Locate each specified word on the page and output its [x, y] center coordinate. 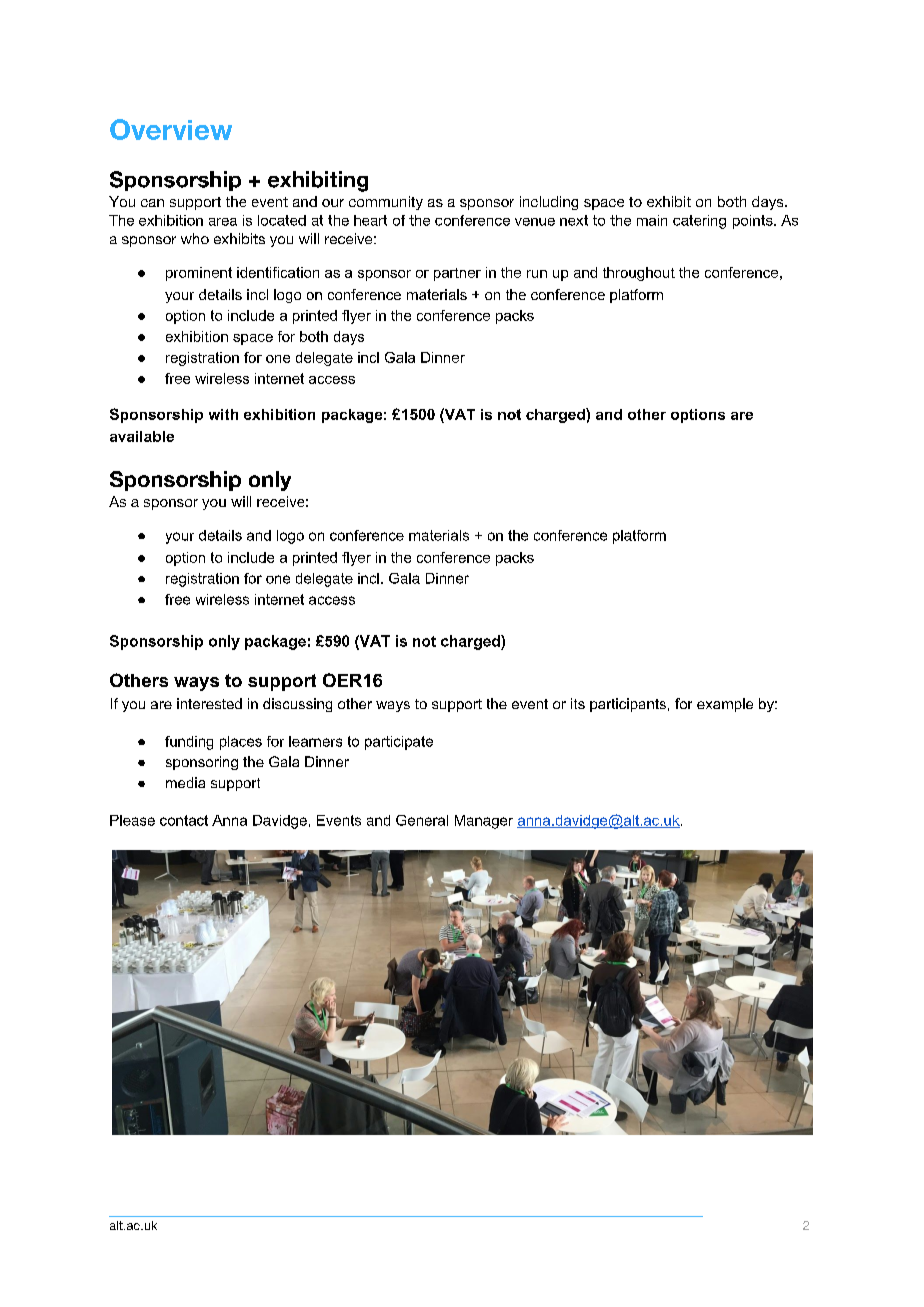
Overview [171, 129]
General [422, 820]
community [386, 203]
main [652, 220]
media [185, 782]
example [725, 705]
